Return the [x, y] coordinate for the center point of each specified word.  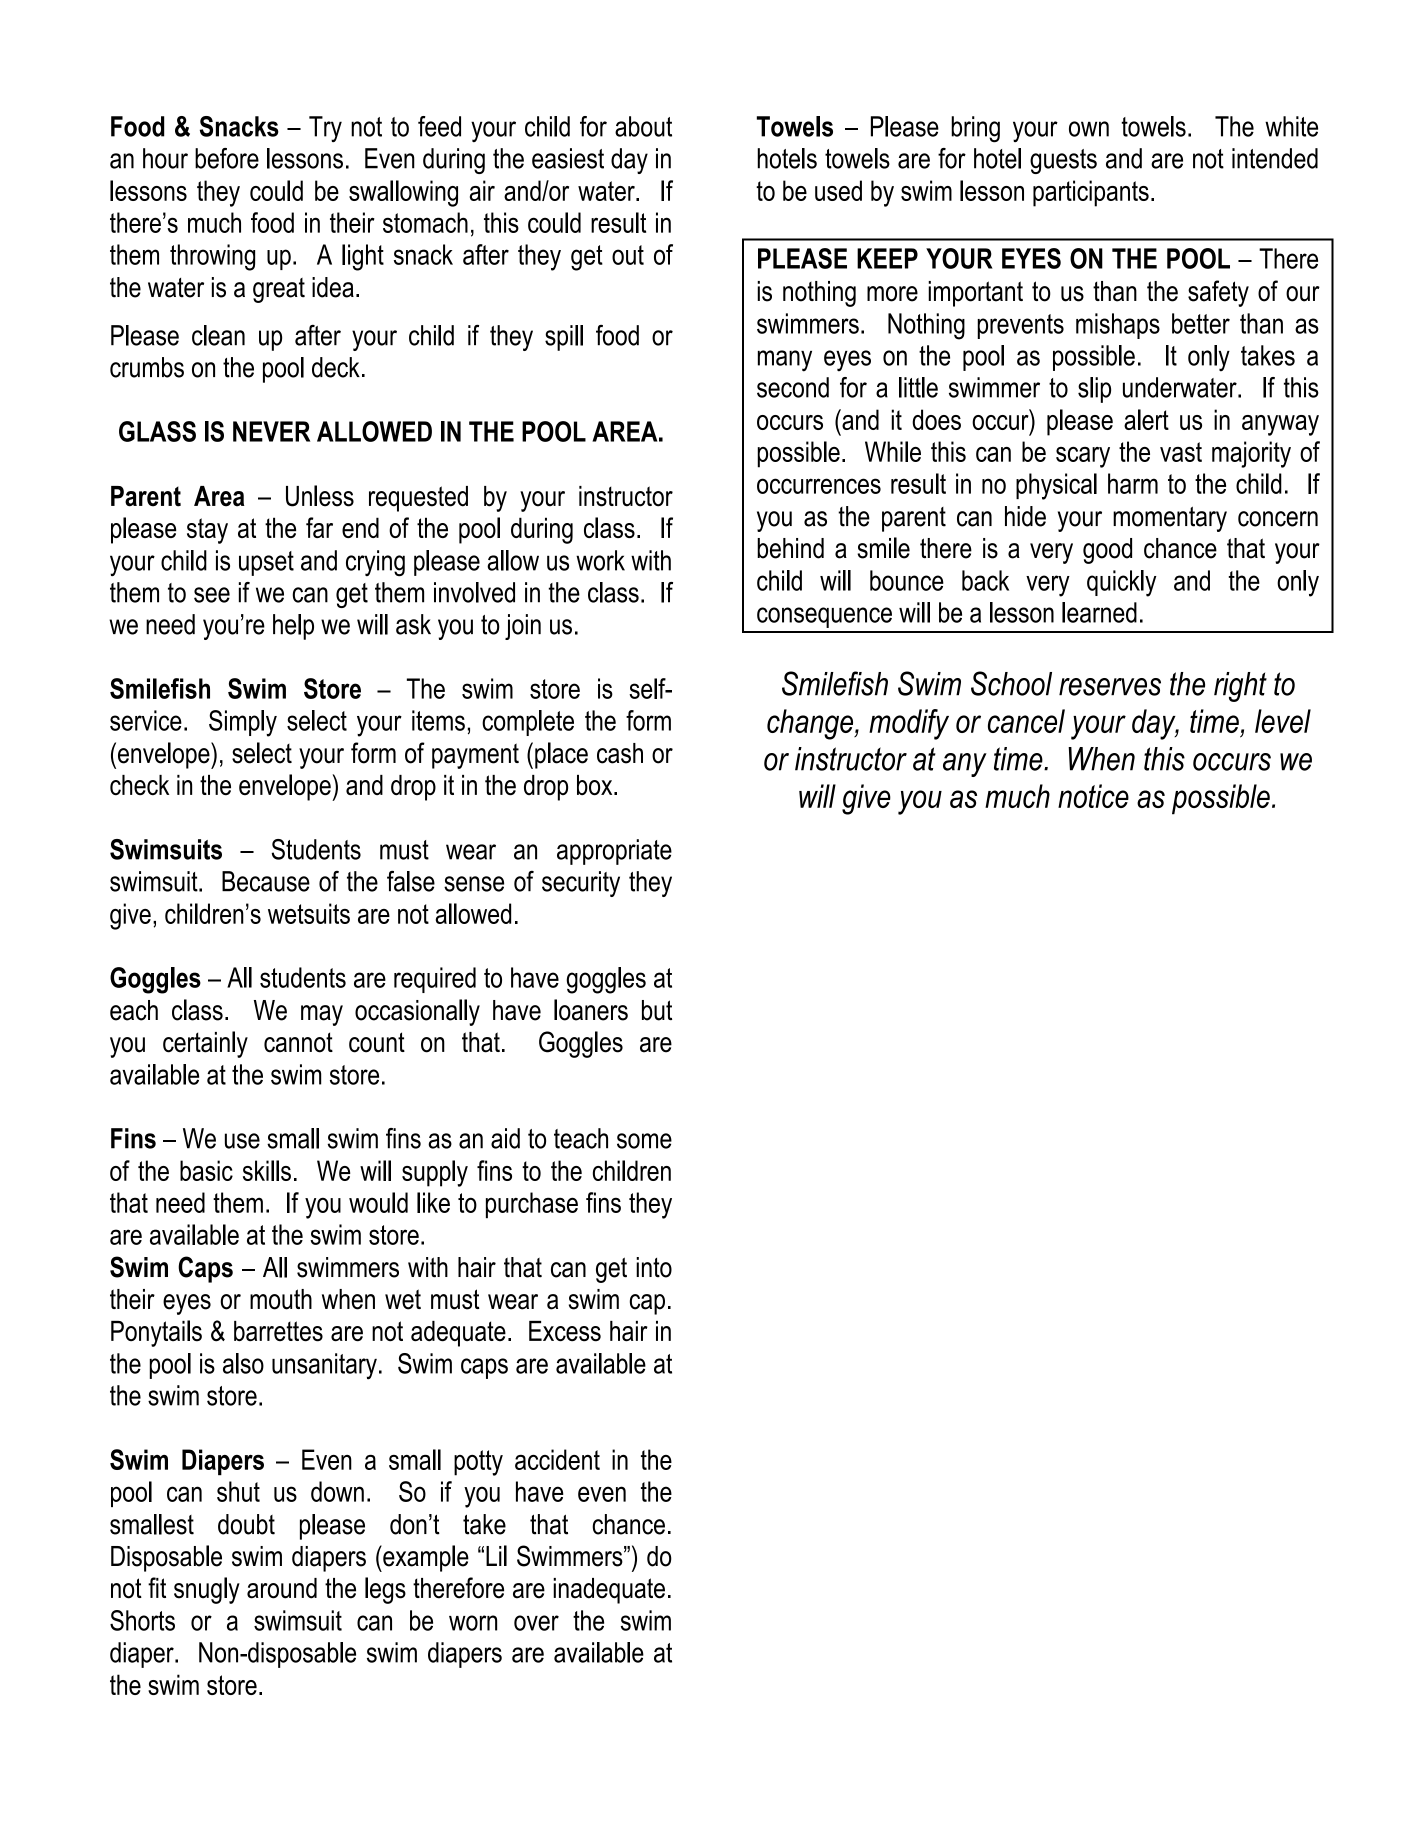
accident [557, 1459]
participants [1091, 193]
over [536, 1623]
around [282, 1588]
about [643, 126]
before [227, 158]
